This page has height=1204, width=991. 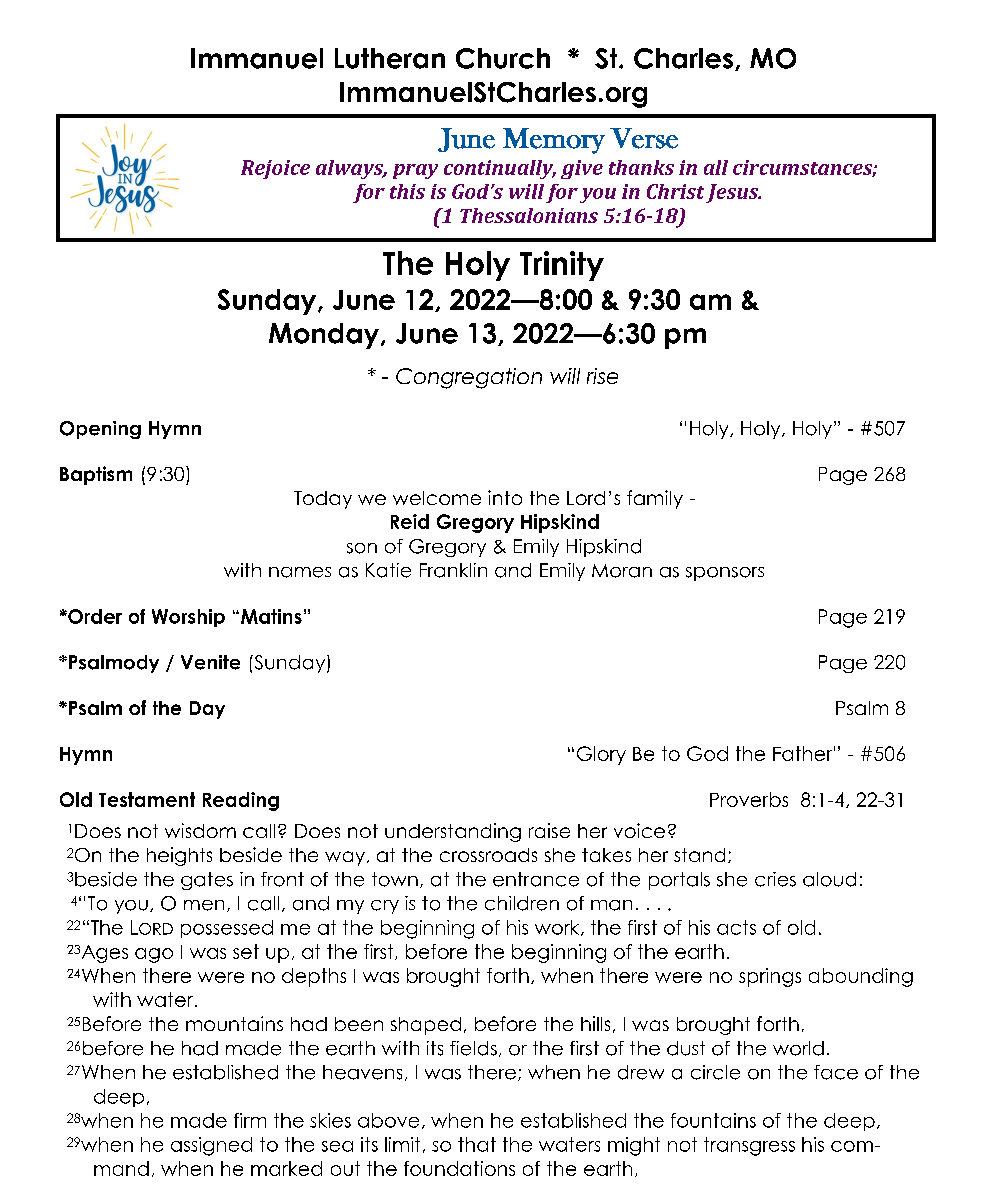 I want to click on Rejoice, so click(x=275, y=169).
